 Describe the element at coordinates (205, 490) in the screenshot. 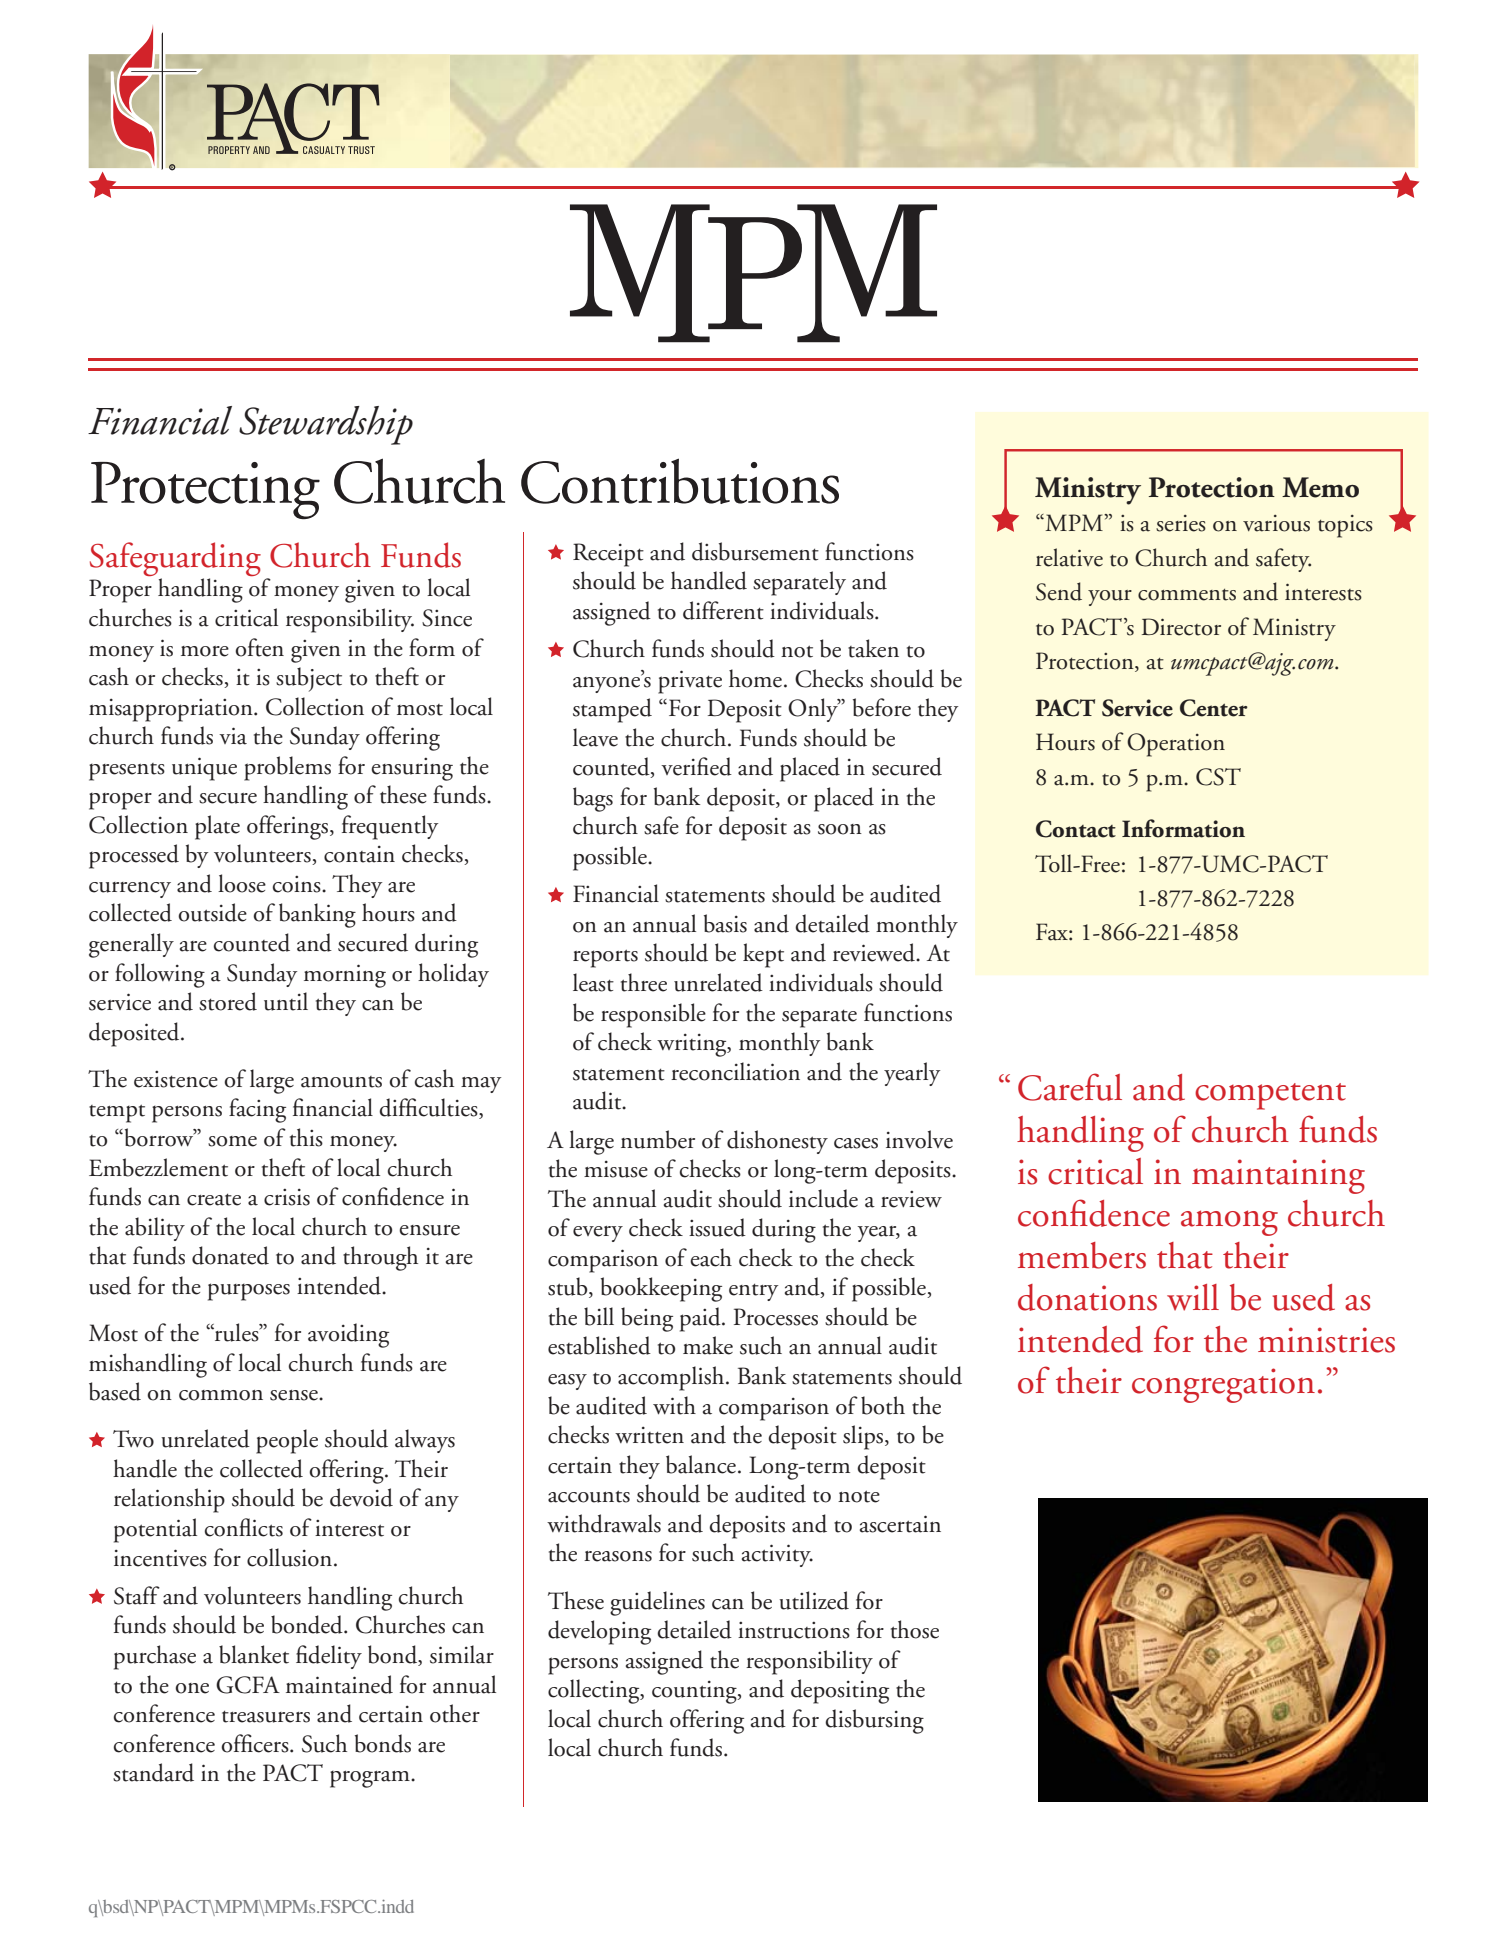

I see `Protecting` at that location.
